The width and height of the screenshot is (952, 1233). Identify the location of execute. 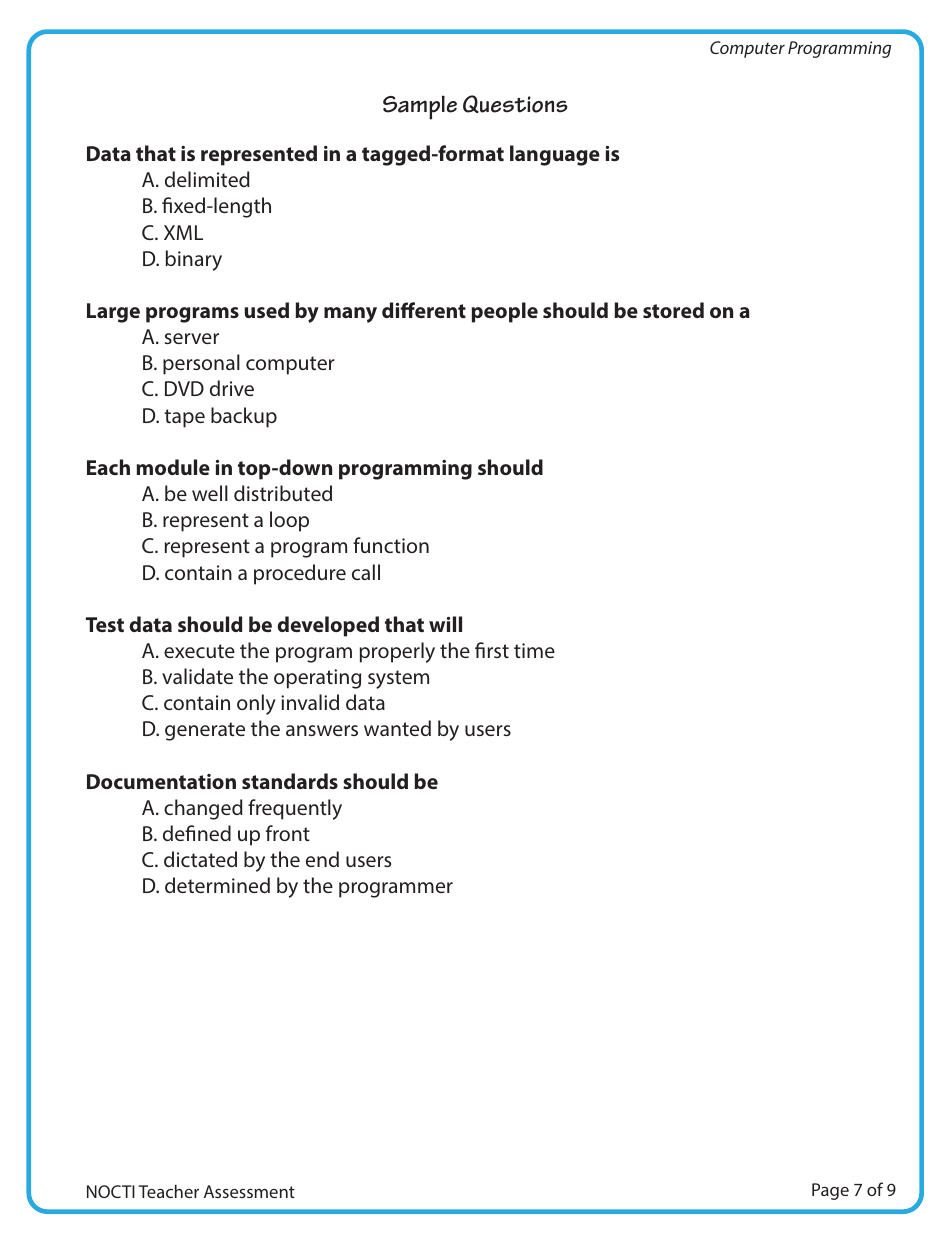
(199, 651).
